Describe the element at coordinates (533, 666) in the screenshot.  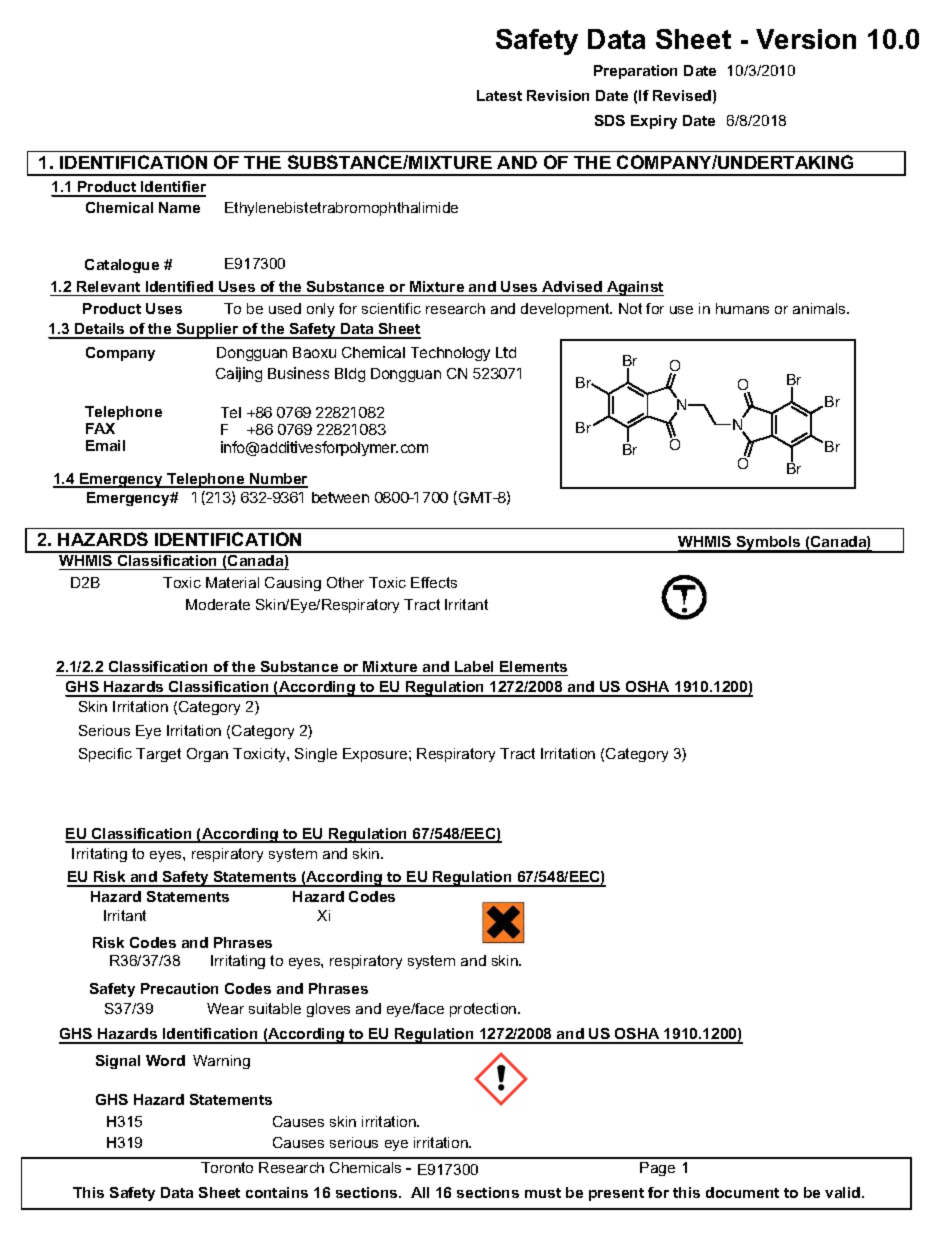
I see `Elements` at that location.
